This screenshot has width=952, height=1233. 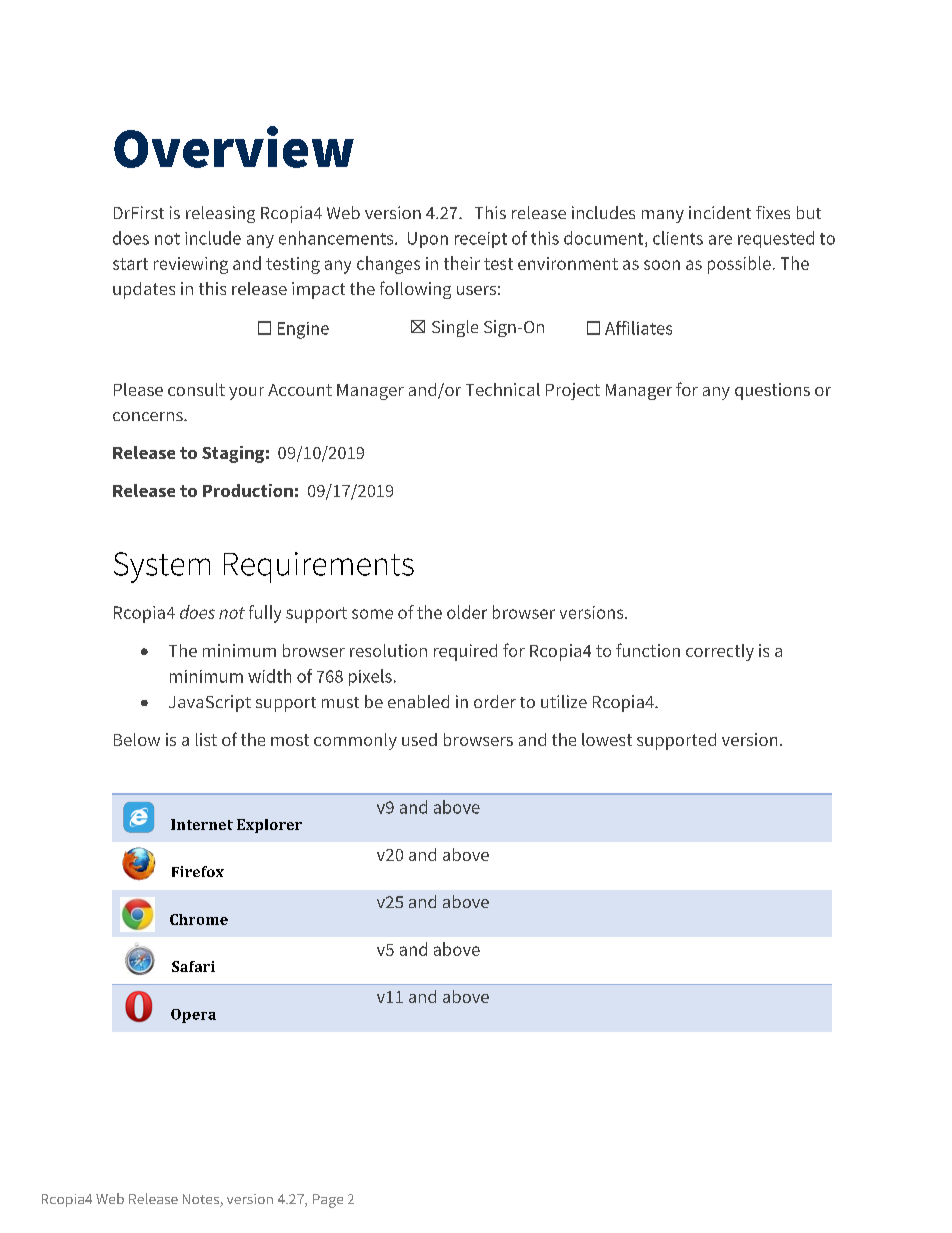 I want to click on incident, so click(x=720, y=212).
